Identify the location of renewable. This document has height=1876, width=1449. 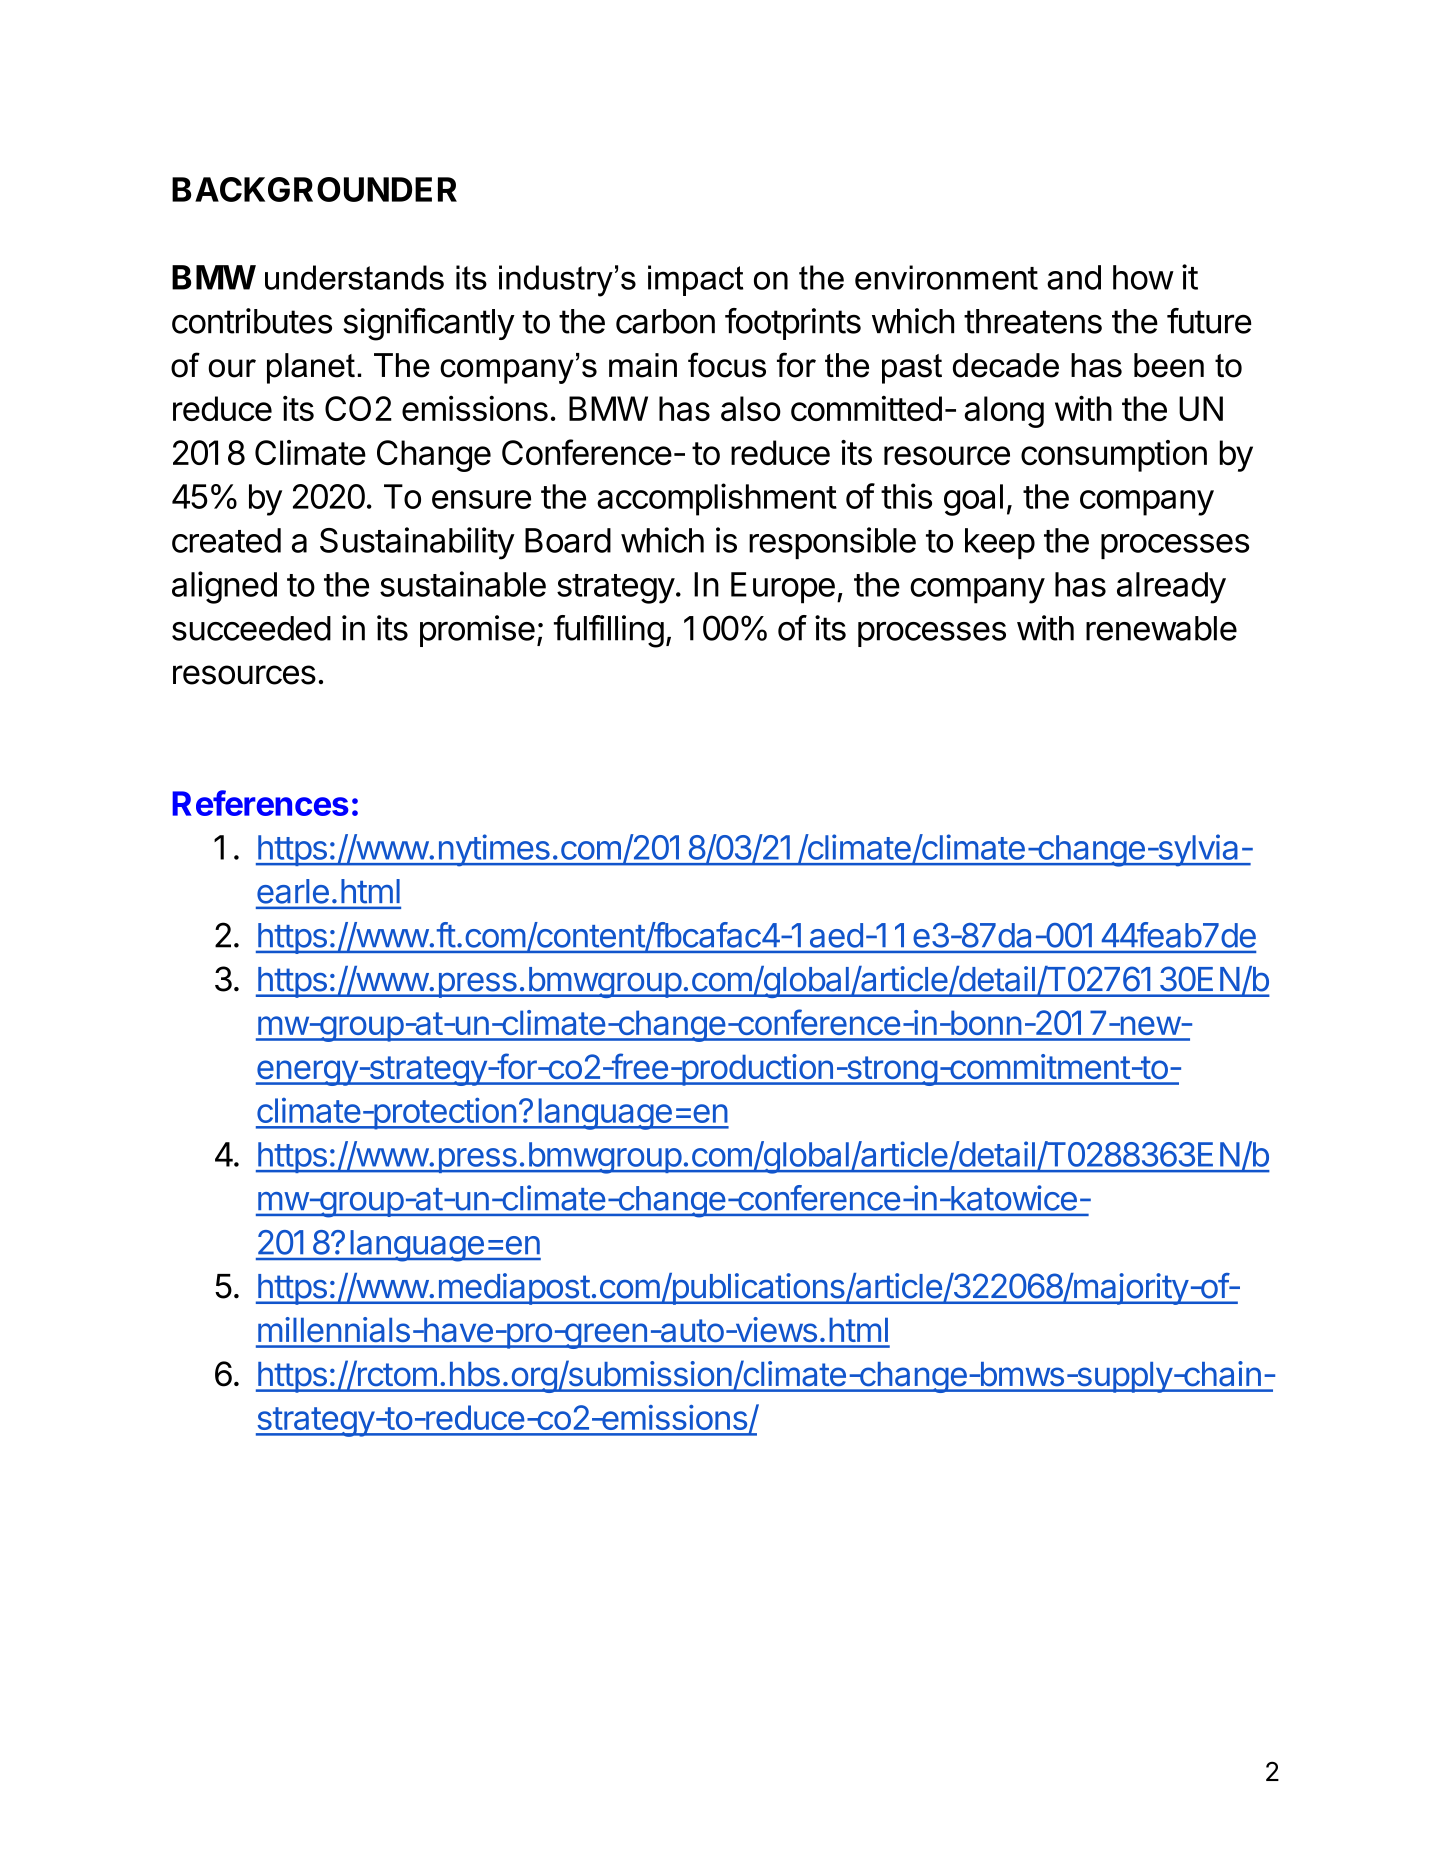
(1161, 628).
